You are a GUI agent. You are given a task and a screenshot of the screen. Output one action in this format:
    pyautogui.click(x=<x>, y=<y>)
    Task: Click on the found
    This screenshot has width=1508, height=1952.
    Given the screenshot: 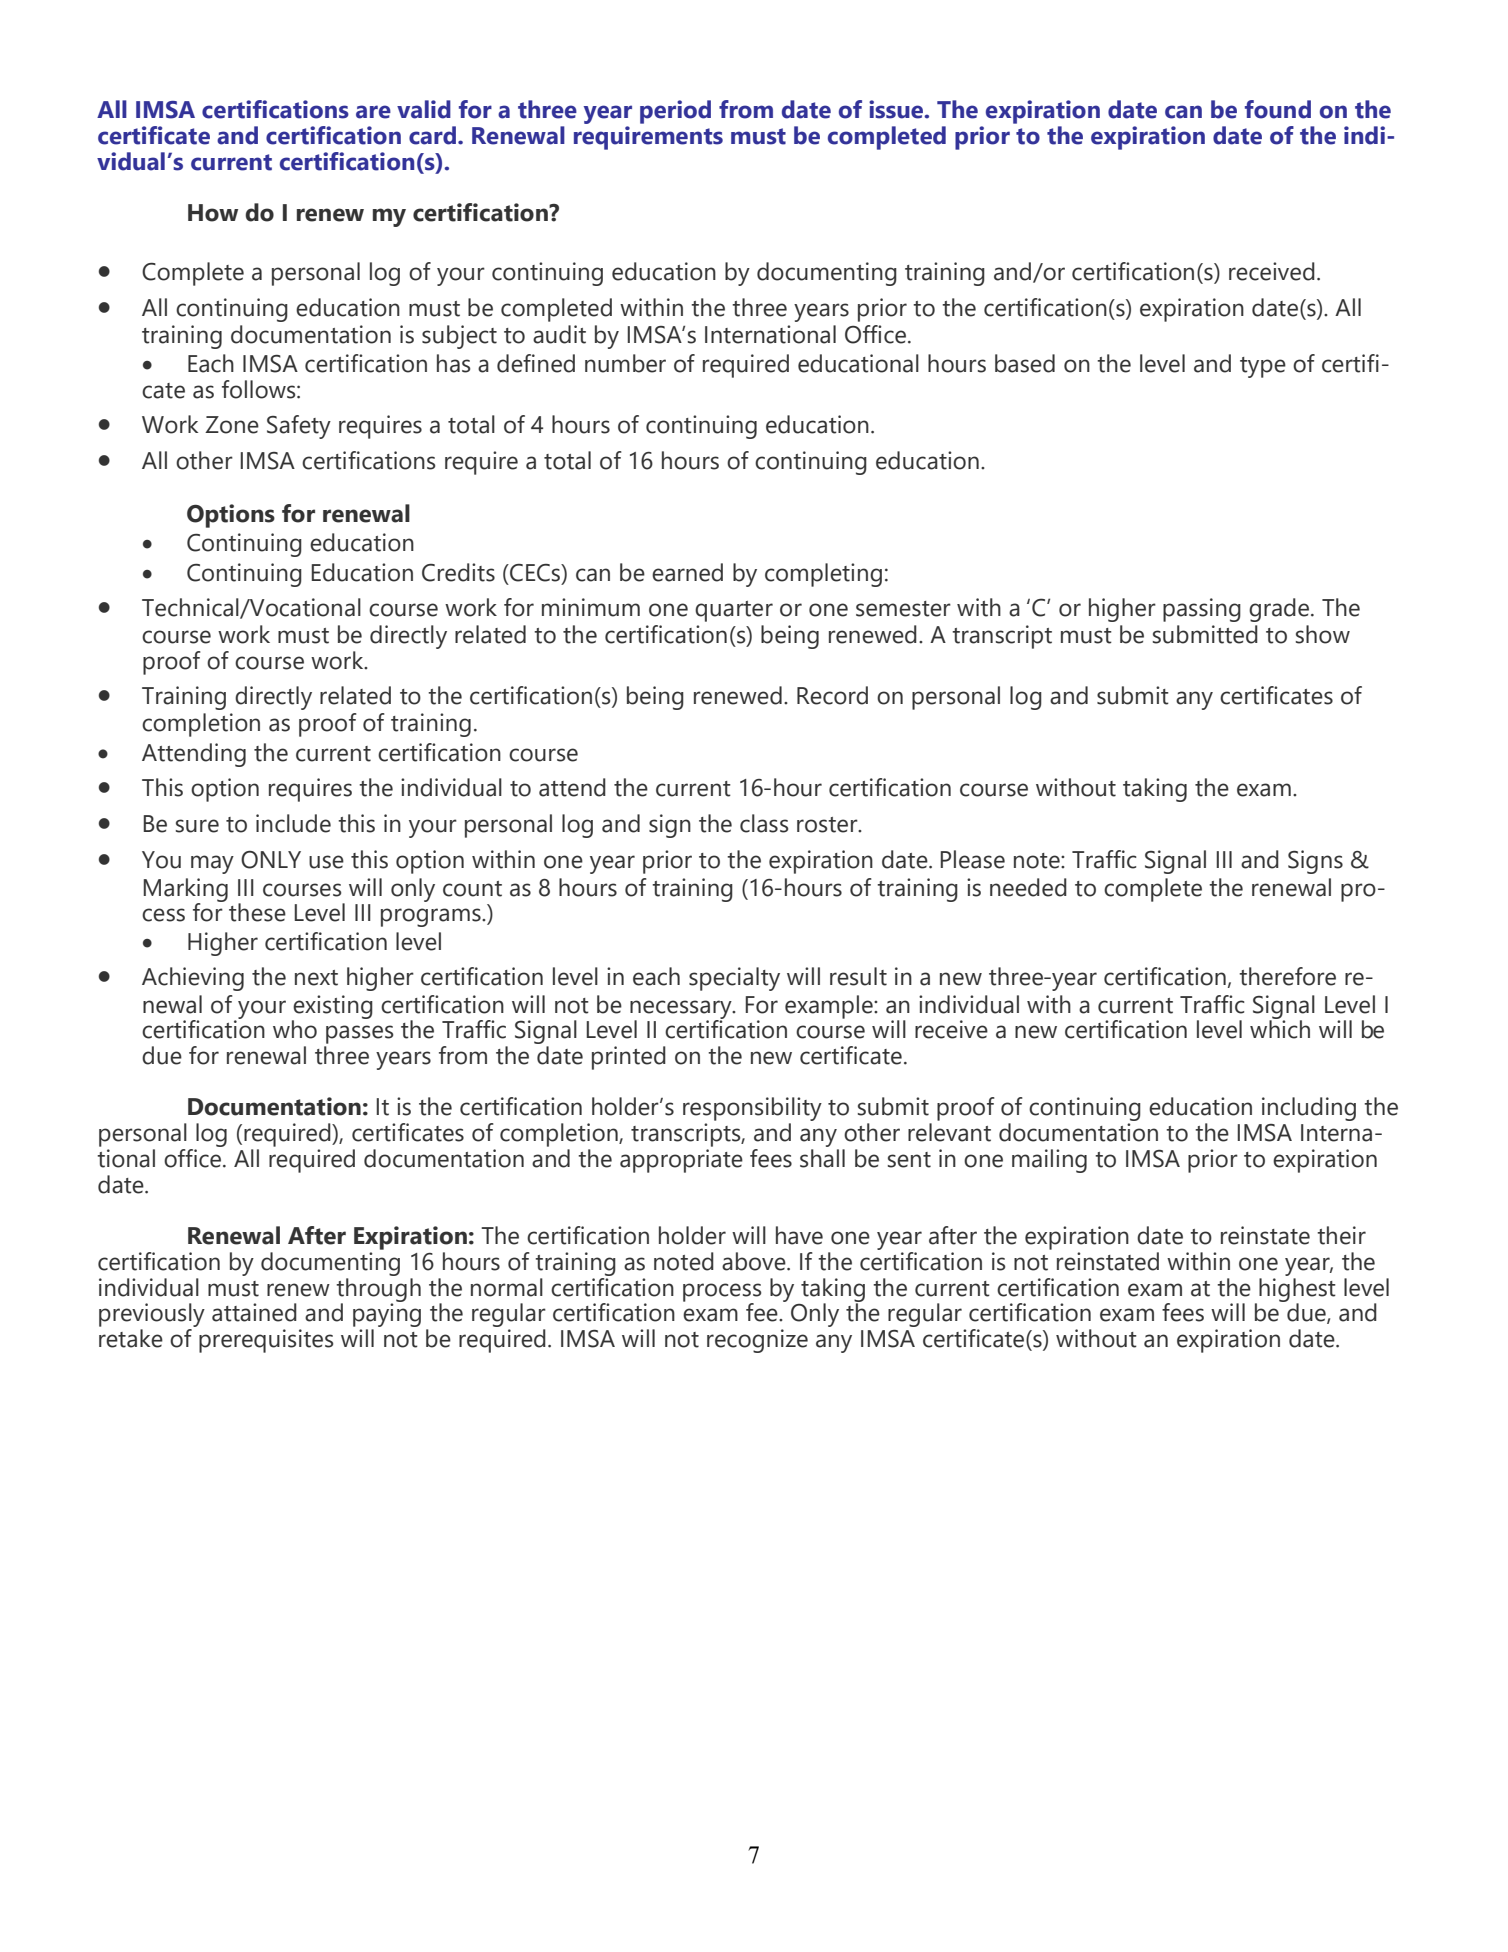 What is the action you would take?
    pyautogui.click(x=1278, y=109)
